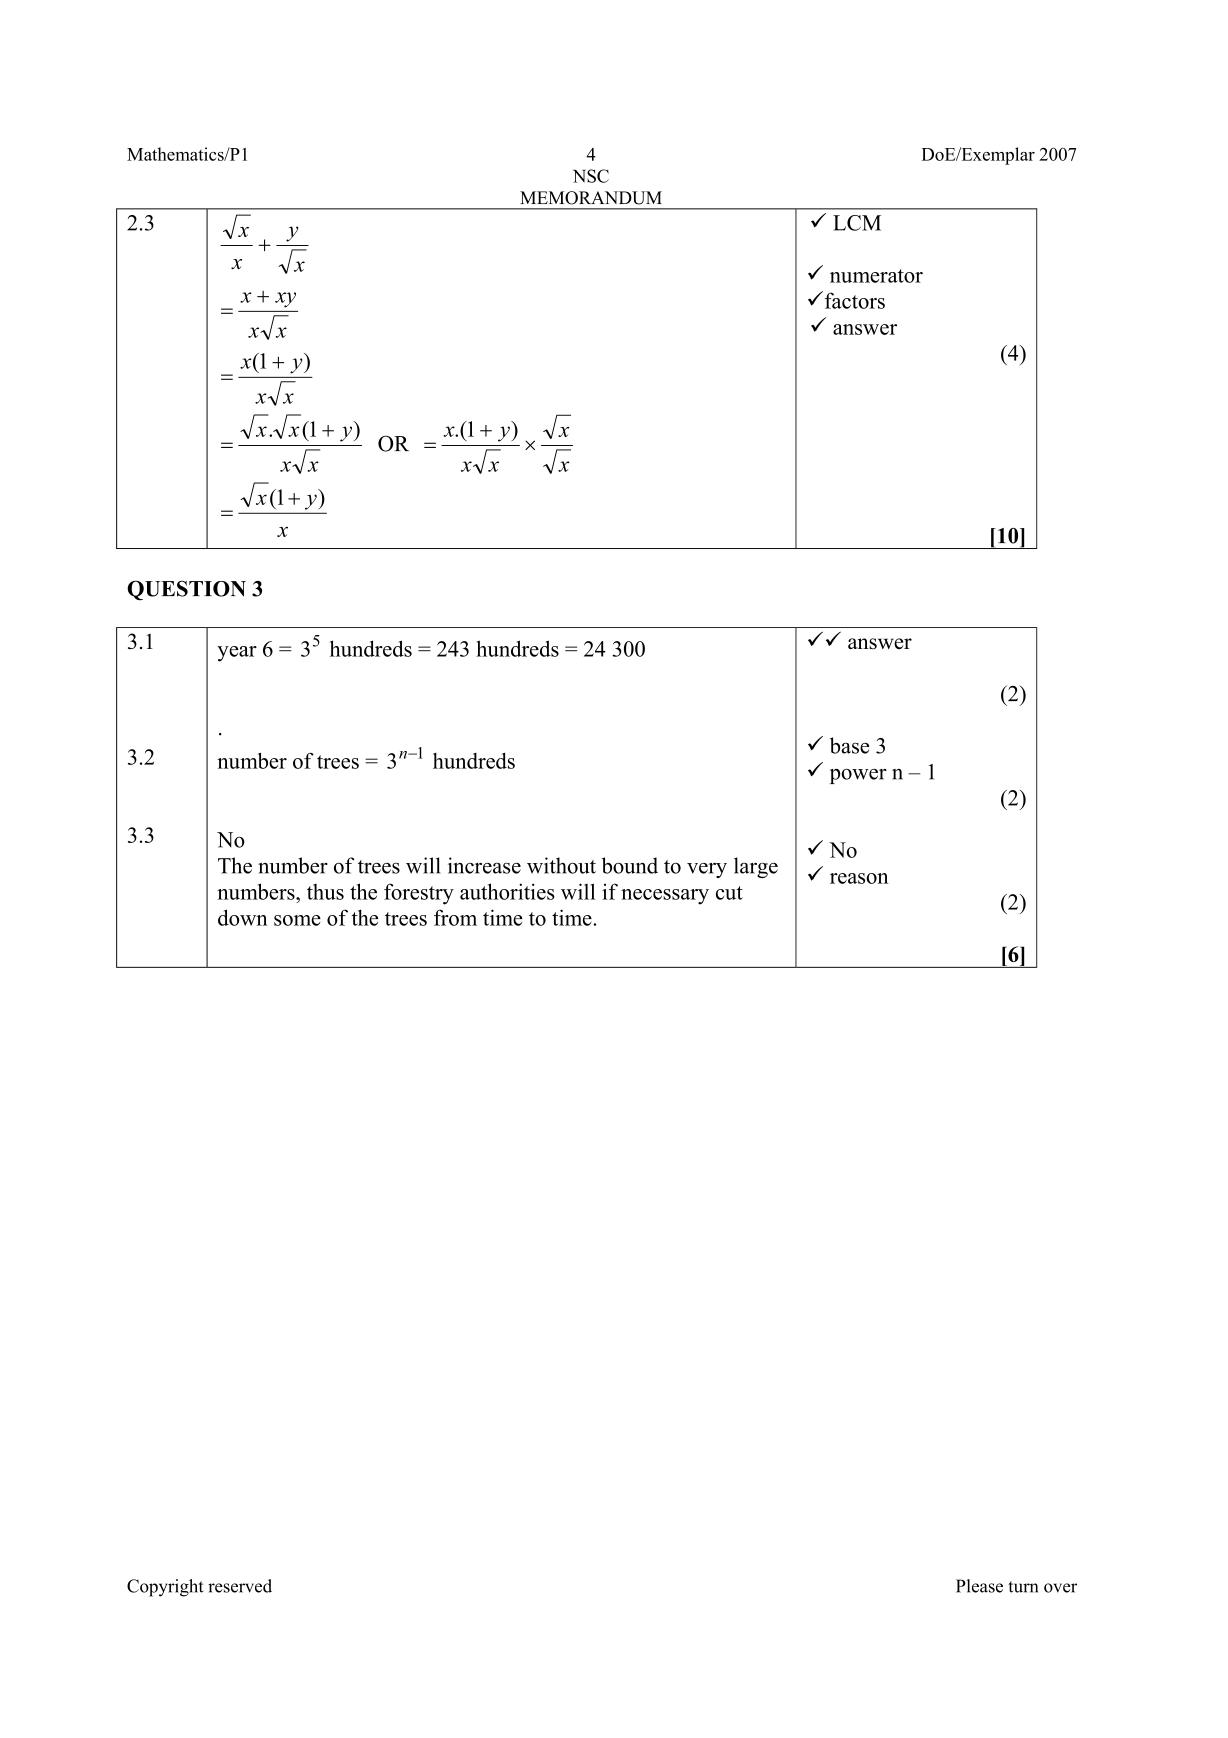  Describe the element at coordinates (857, 223) in the screenshot. I see `LCM` at that location.
